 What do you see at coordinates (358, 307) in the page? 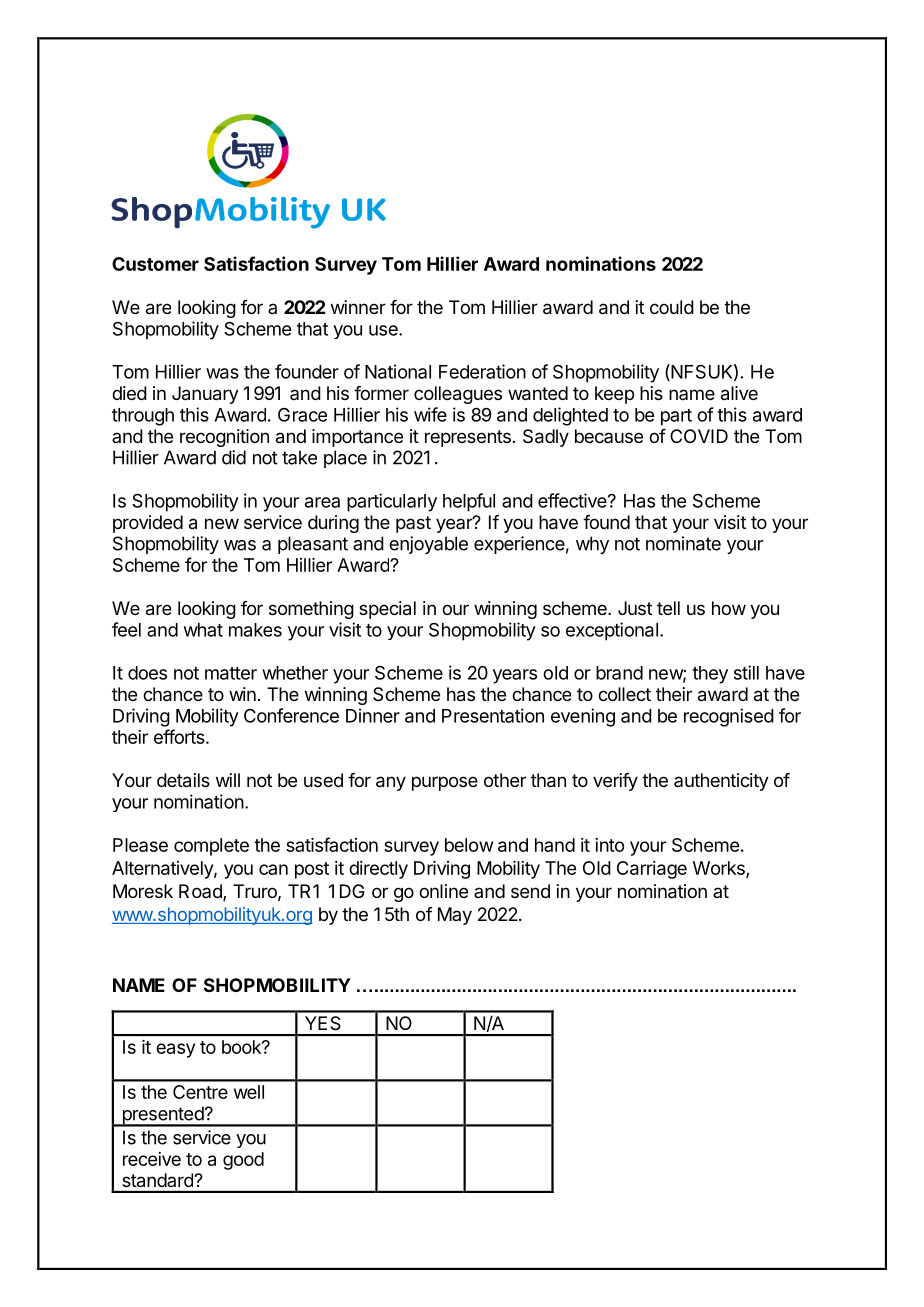
I see `winner` at bounding box center [358, 307].
